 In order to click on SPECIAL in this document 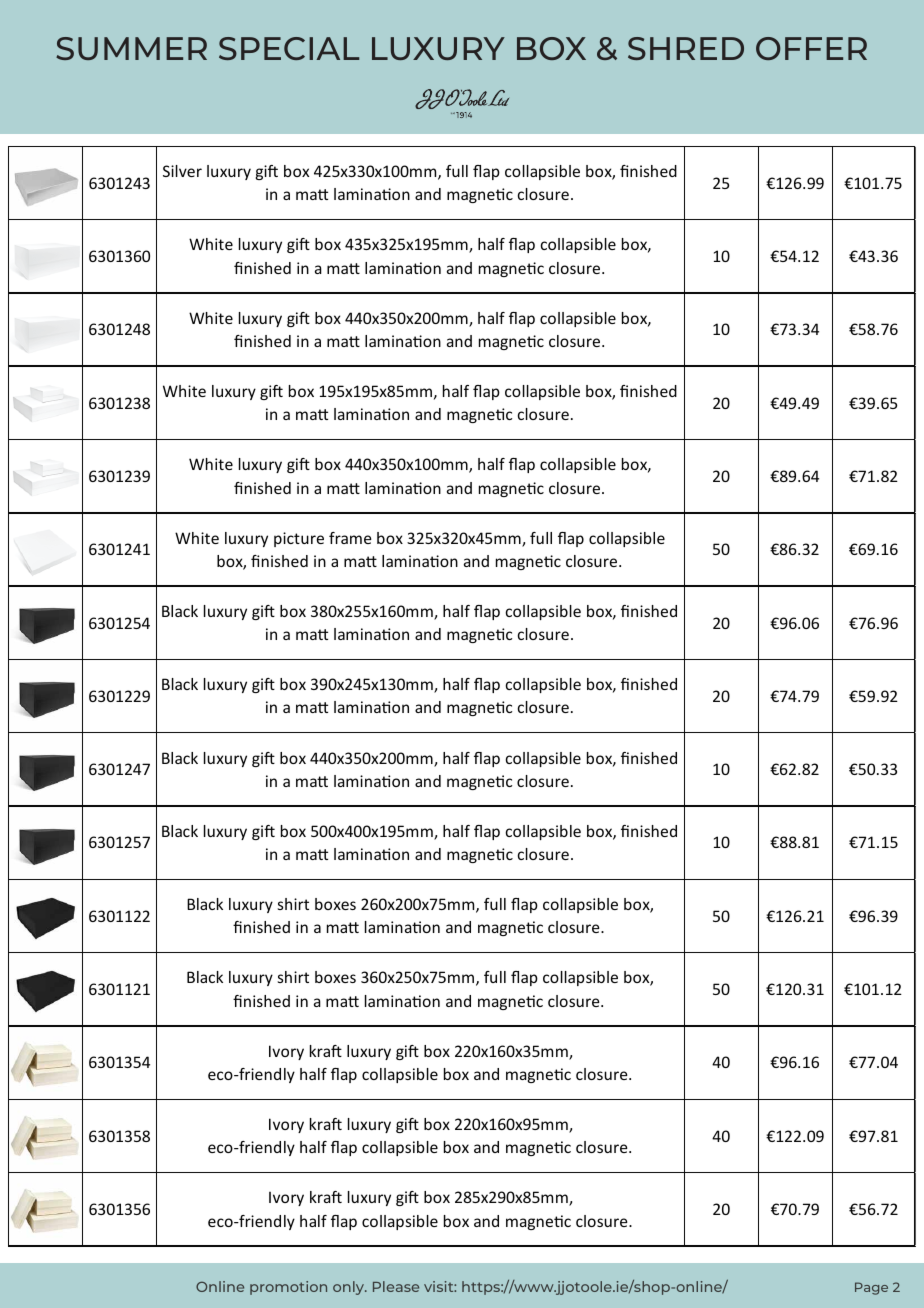, I will do `click(289, 48)`.
